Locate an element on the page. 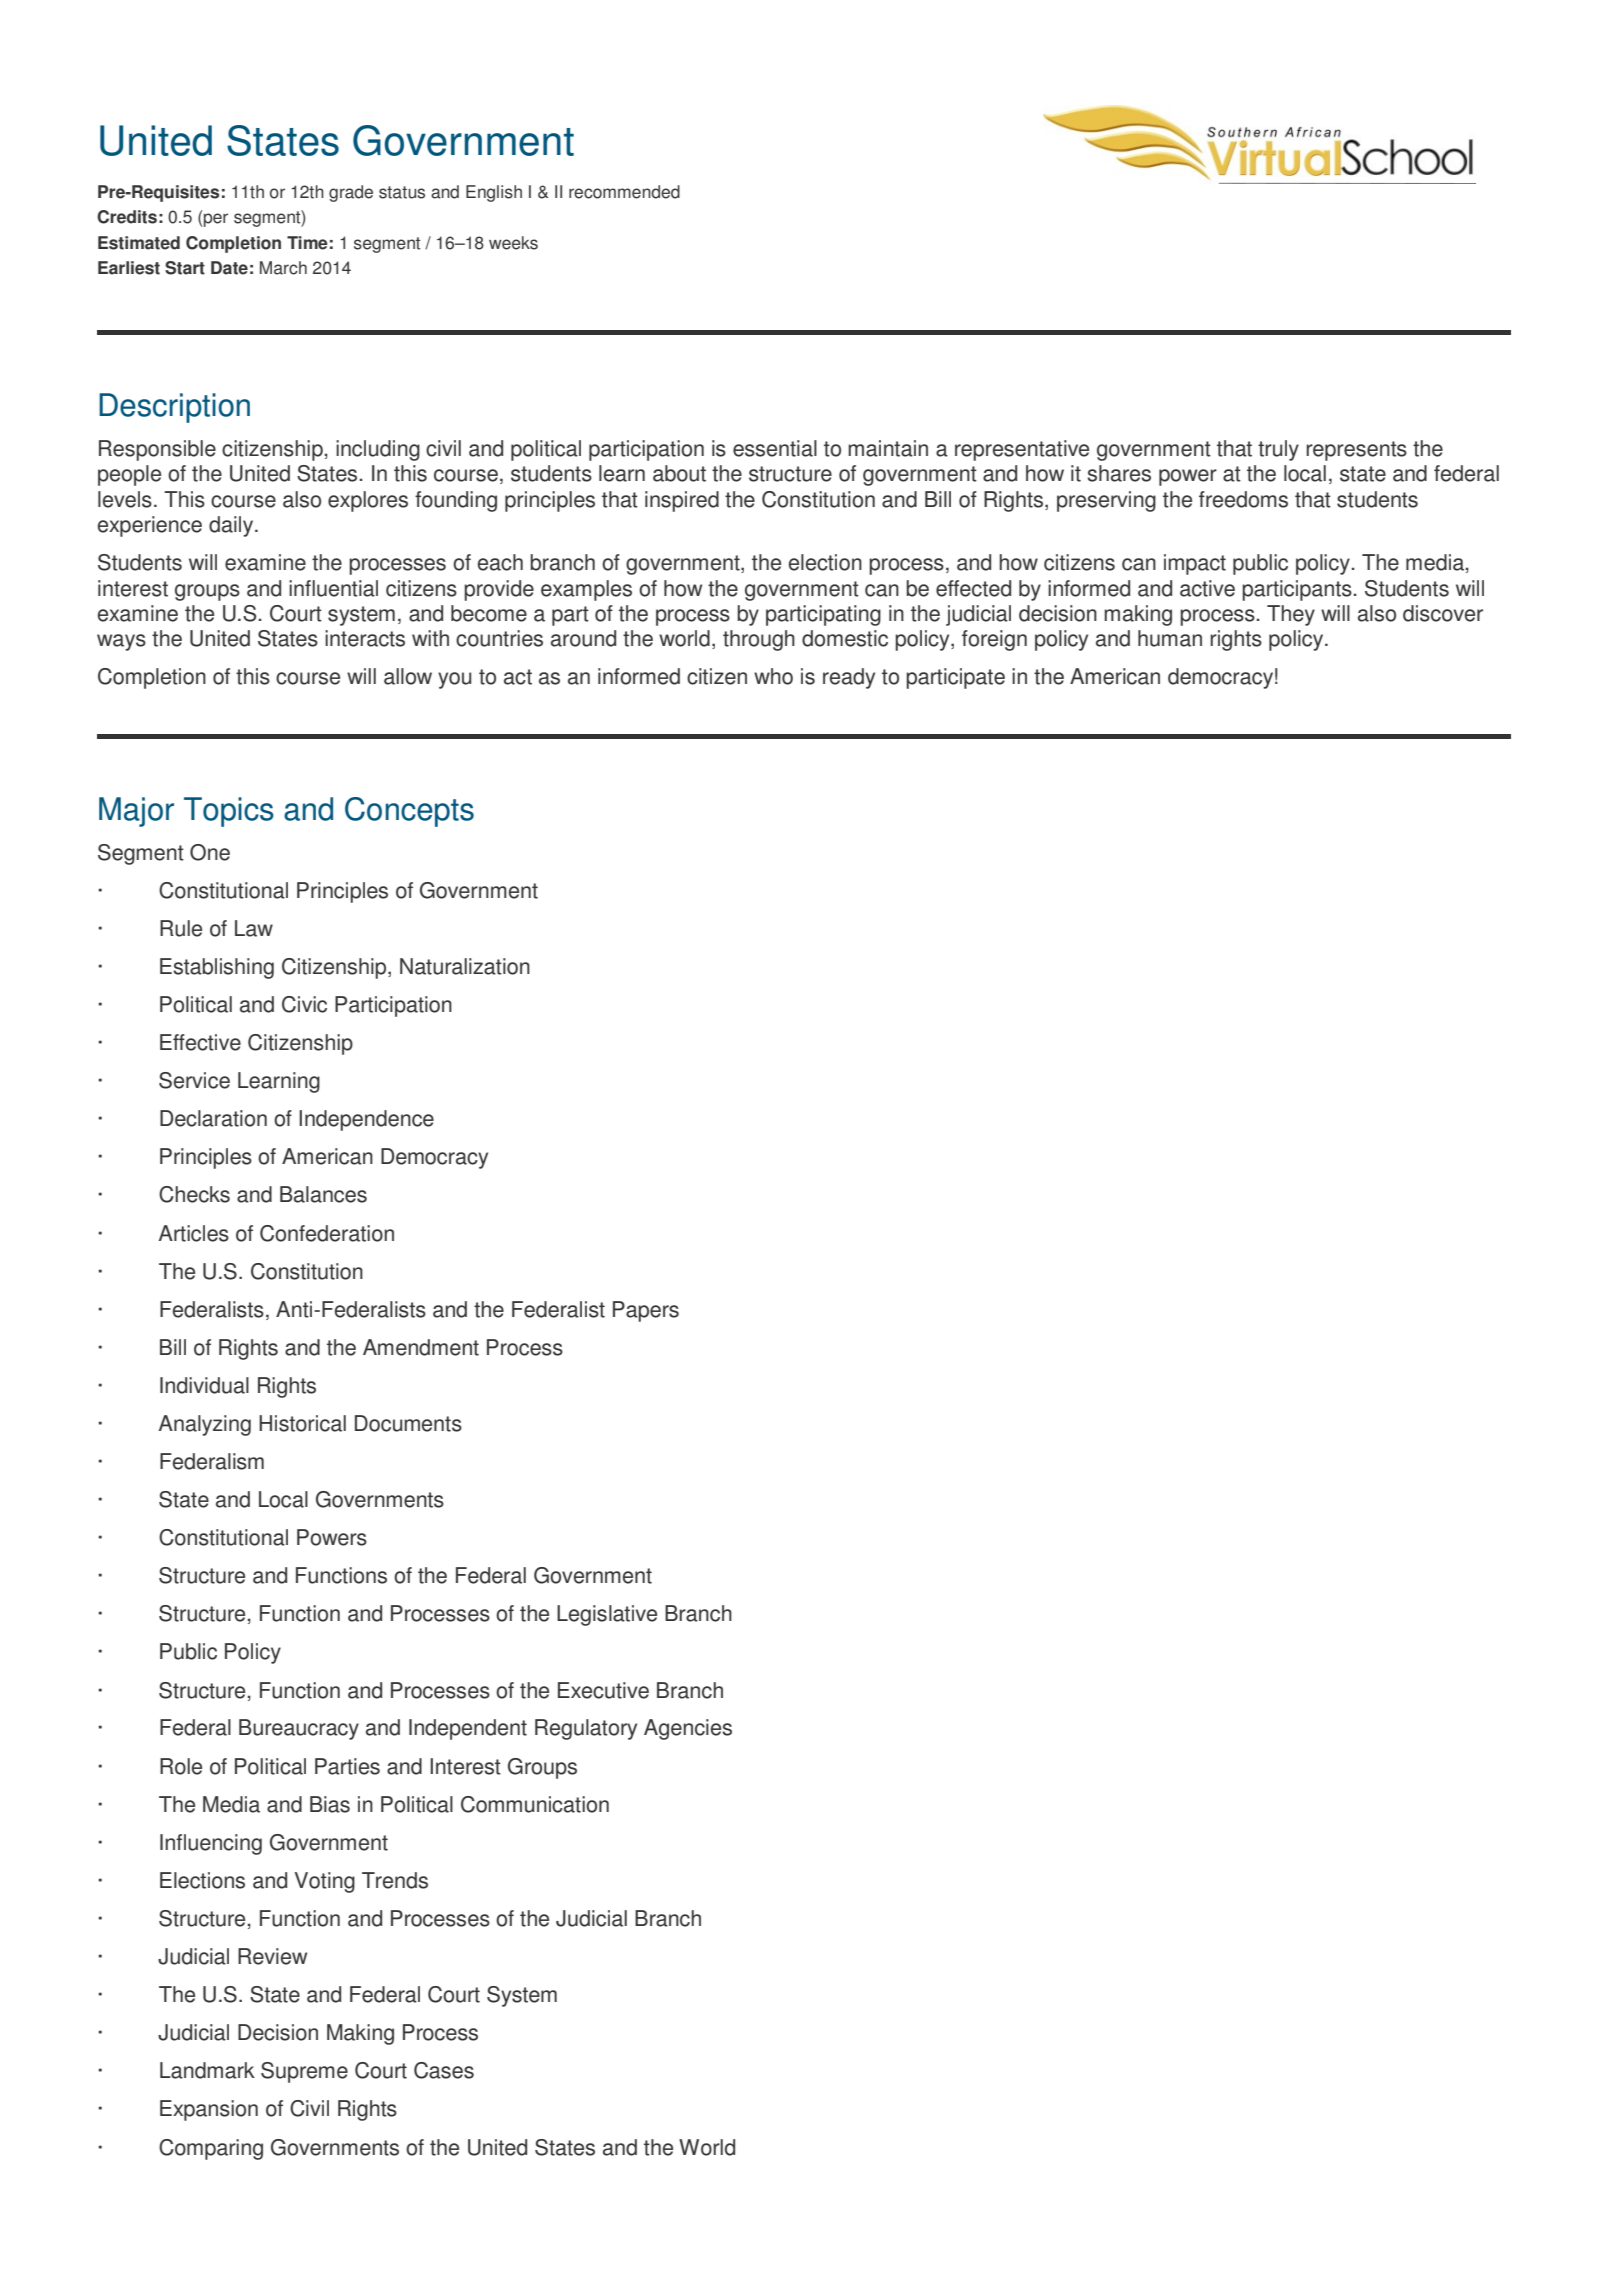 This page has height=2274, width=1607. Supreme is located at coordinates (304, 2072).
